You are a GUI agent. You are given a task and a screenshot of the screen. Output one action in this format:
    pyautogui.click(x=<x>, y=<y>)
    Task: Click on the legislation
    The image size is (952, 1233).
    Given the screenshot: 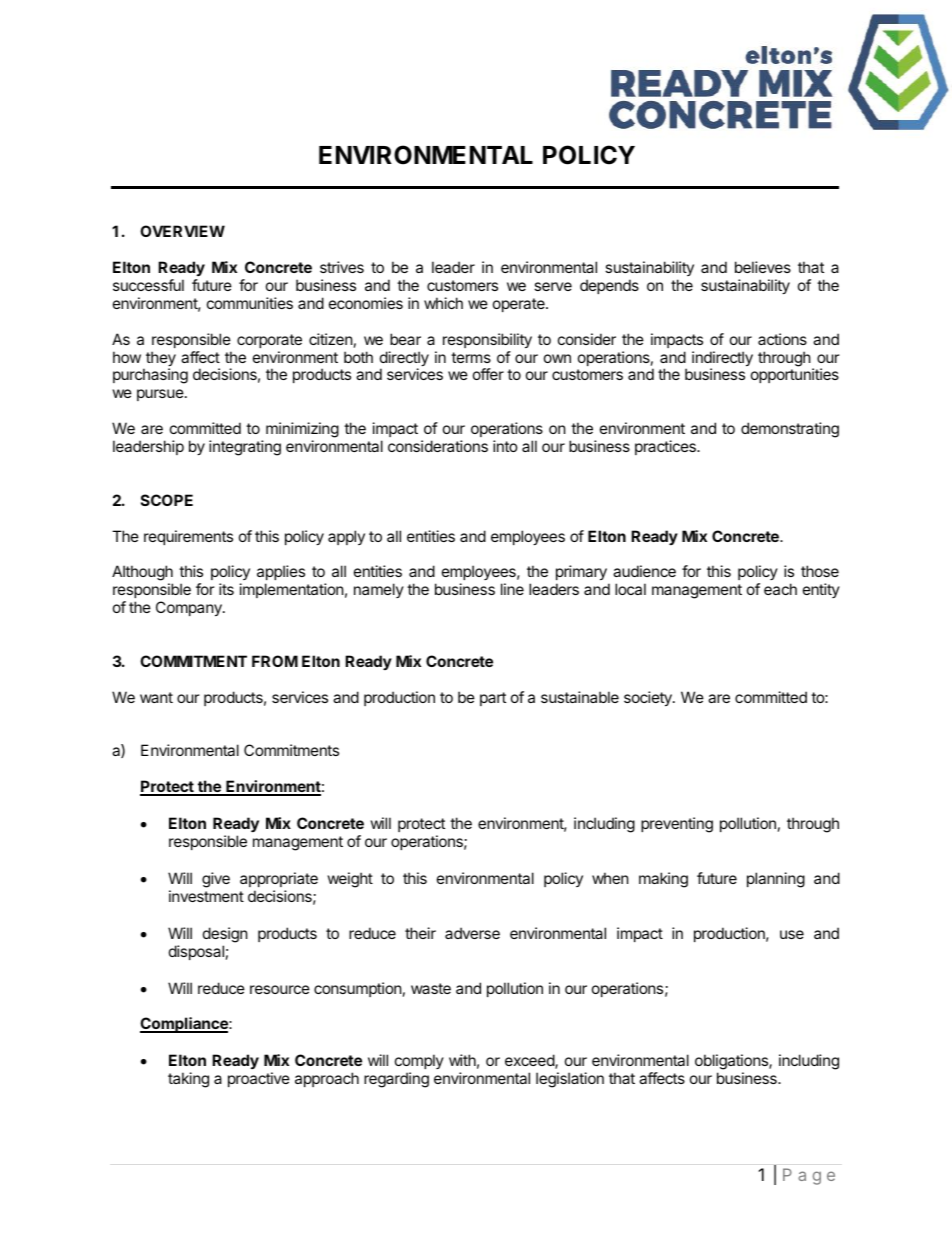 What is the action you would take?
    pyautogui.click(x=570, y=1080)
